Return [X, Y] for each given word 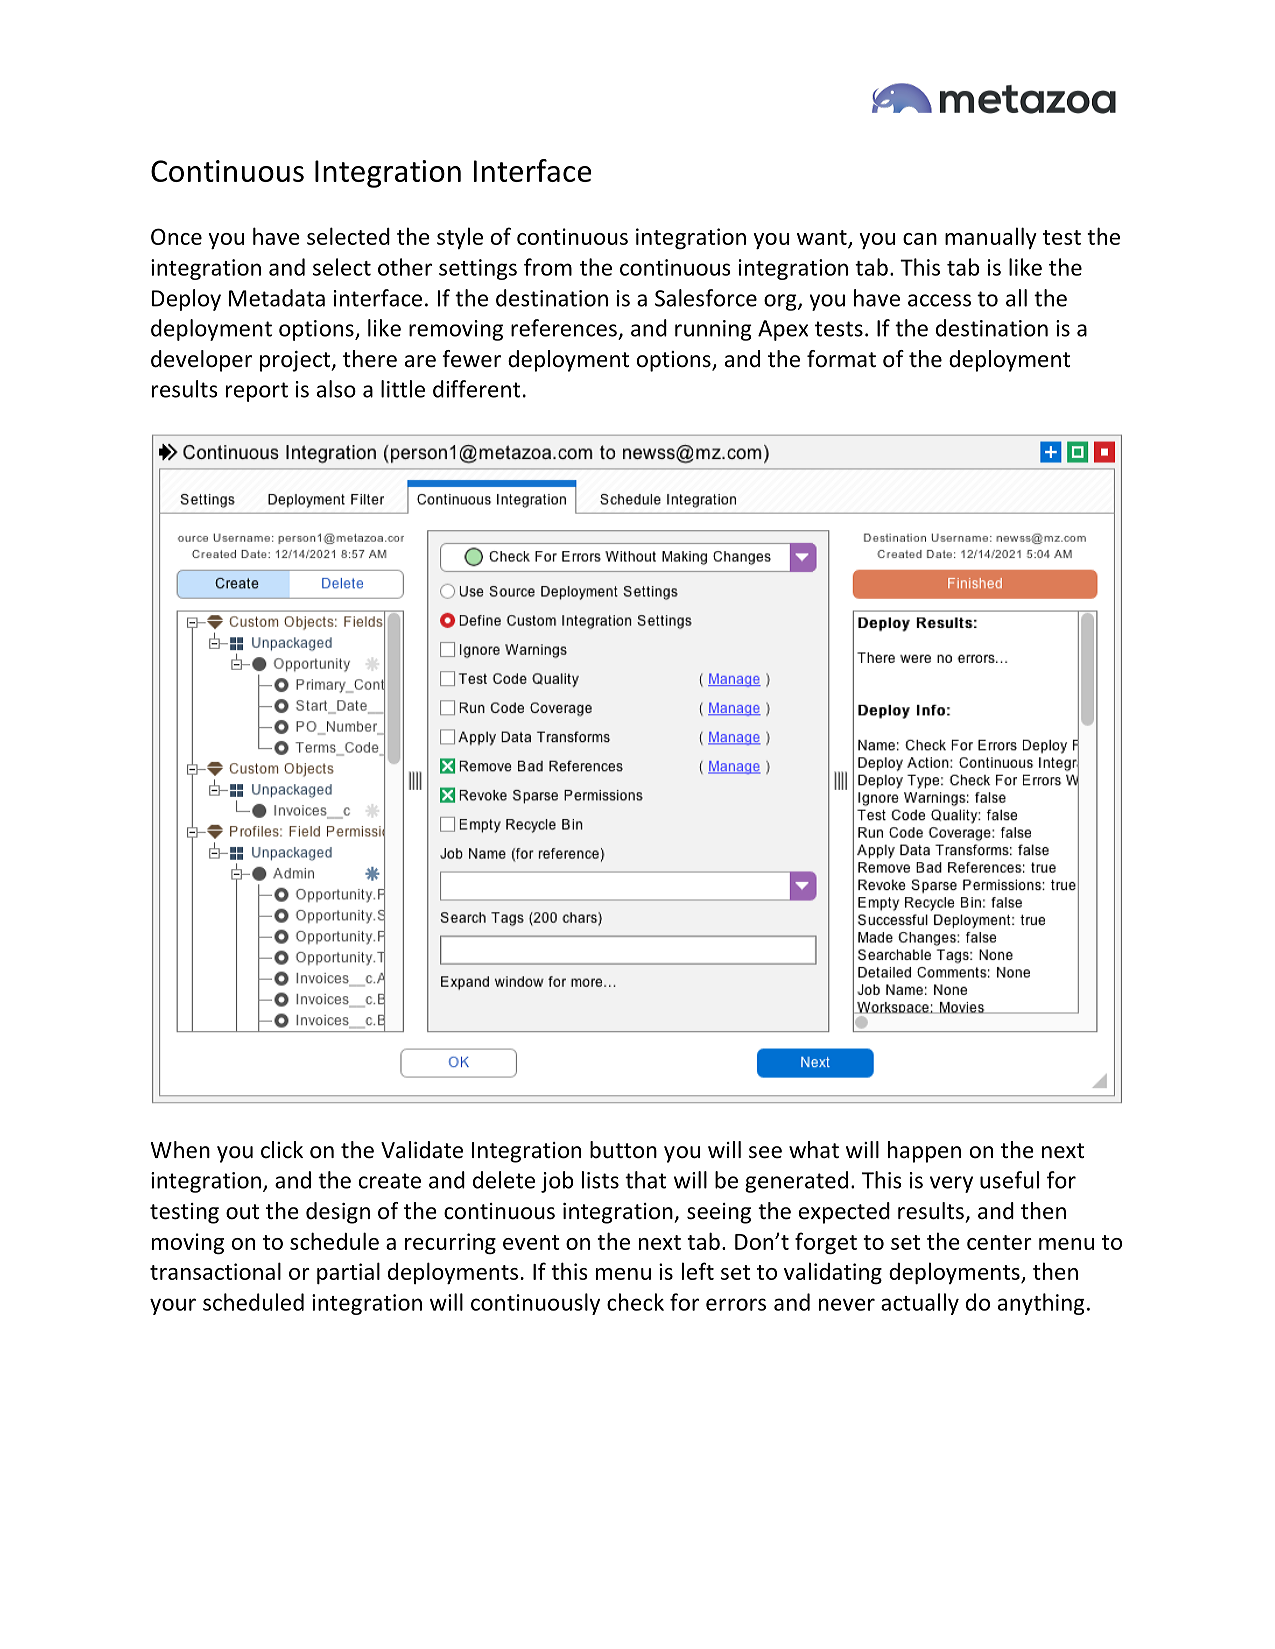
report [257, 392]
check [635, 1302]
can [920, 239]
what [814, 1150]
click [282, 1150]
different [476, 389]
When [180, 1150]
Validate [422, 1150]
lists [600, 1180]
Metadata [277, 298]
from [548, 267]
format [841, 359]
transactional [215, 1271]
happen [924, 1152]
